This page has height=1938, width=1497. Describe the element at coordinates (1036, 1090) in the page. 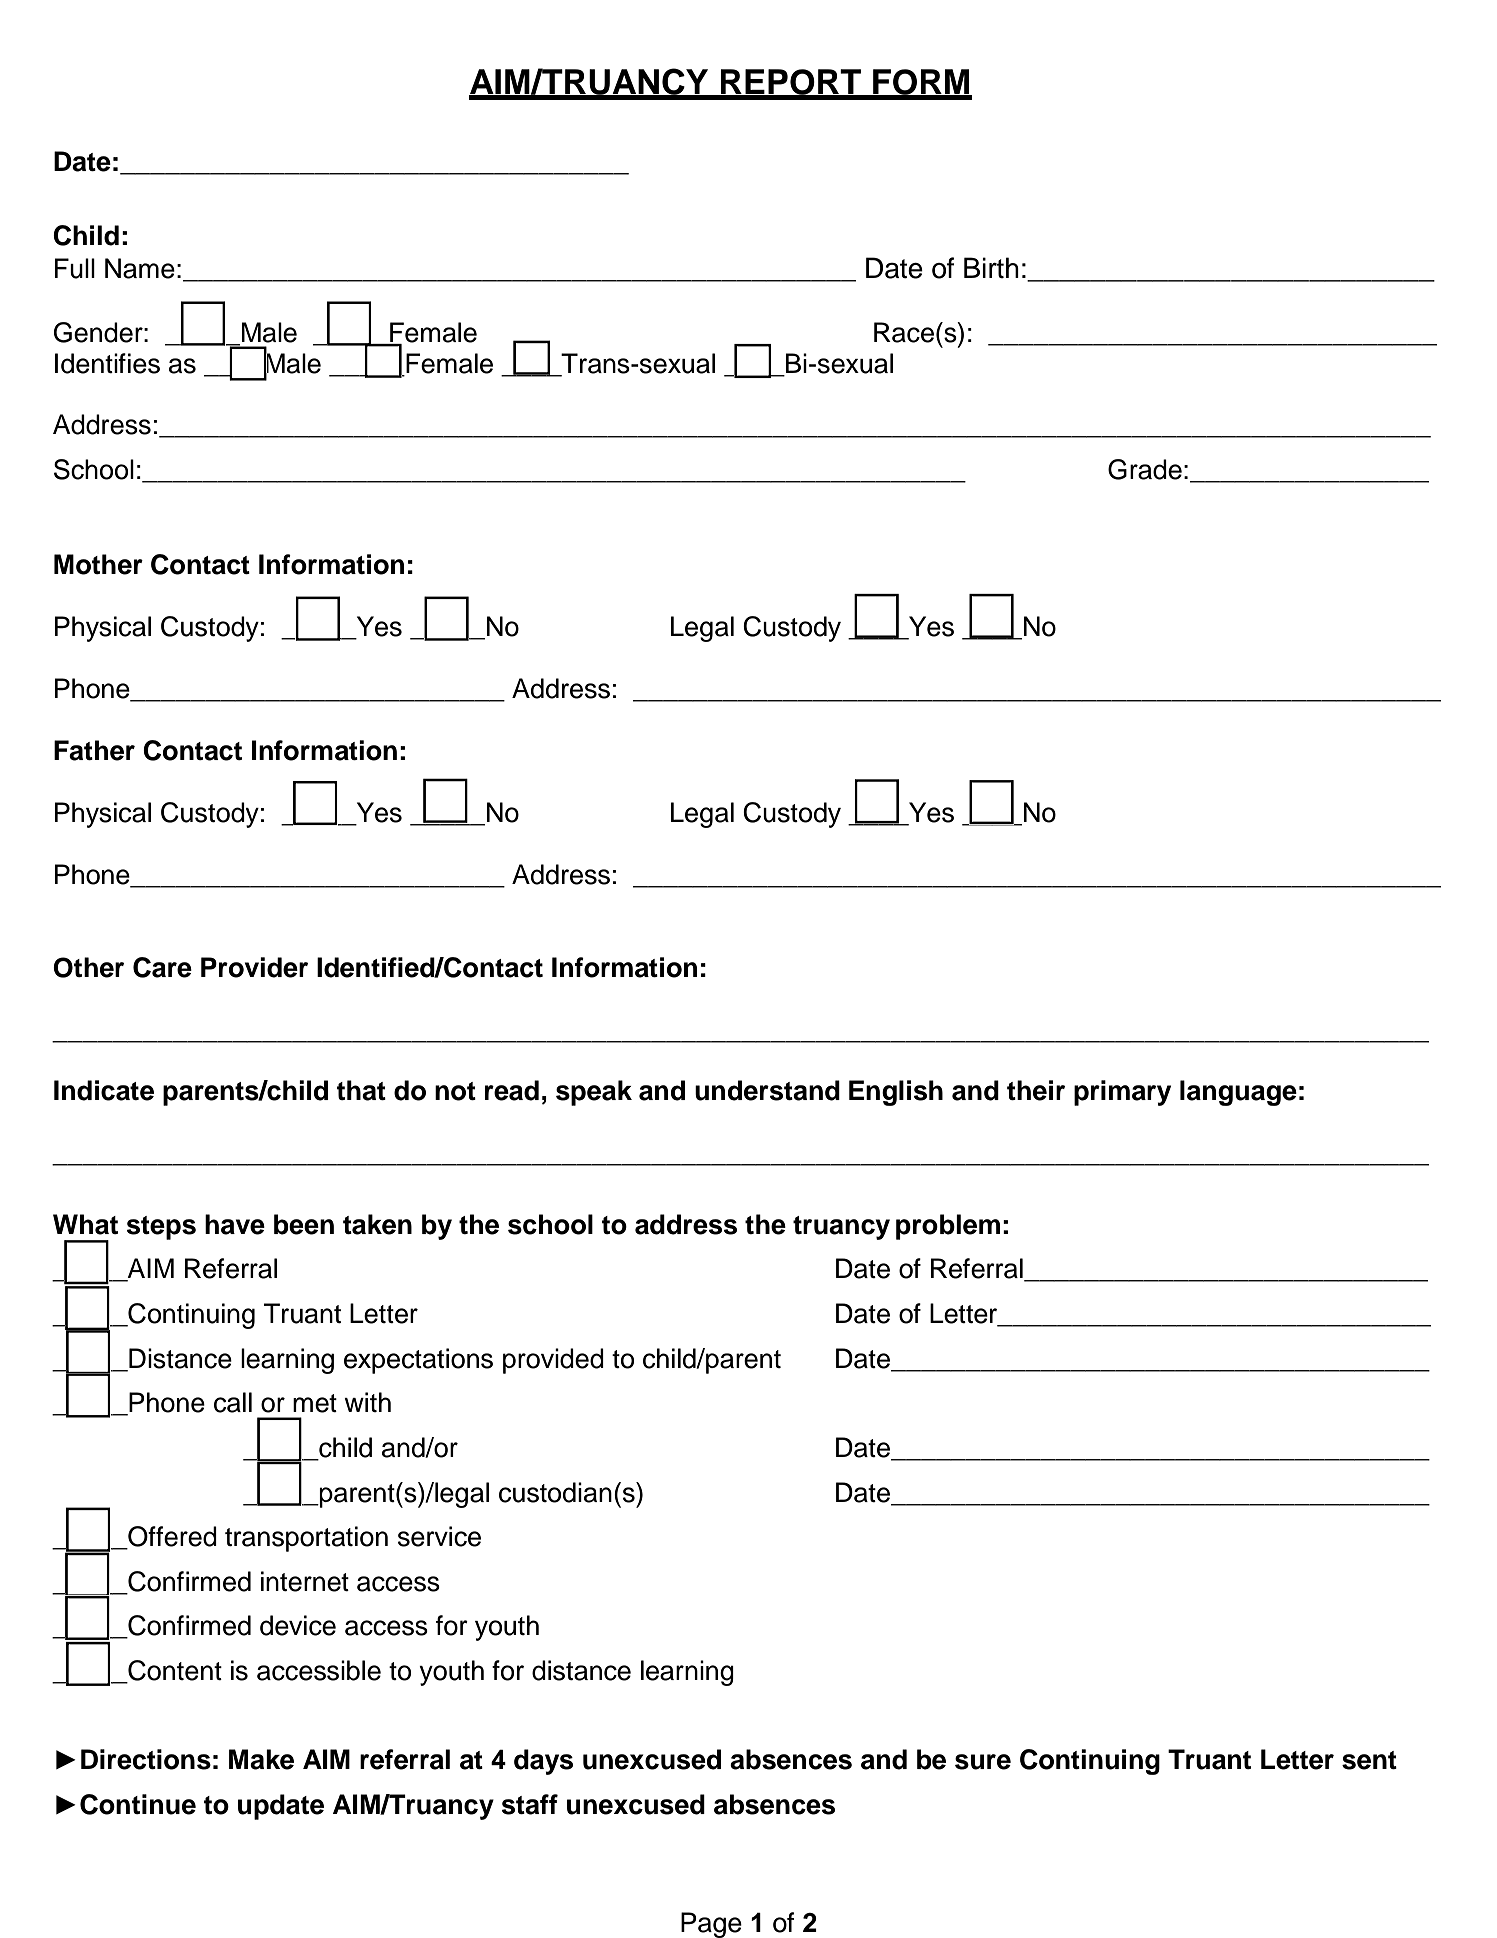

I see `their` at that location.
